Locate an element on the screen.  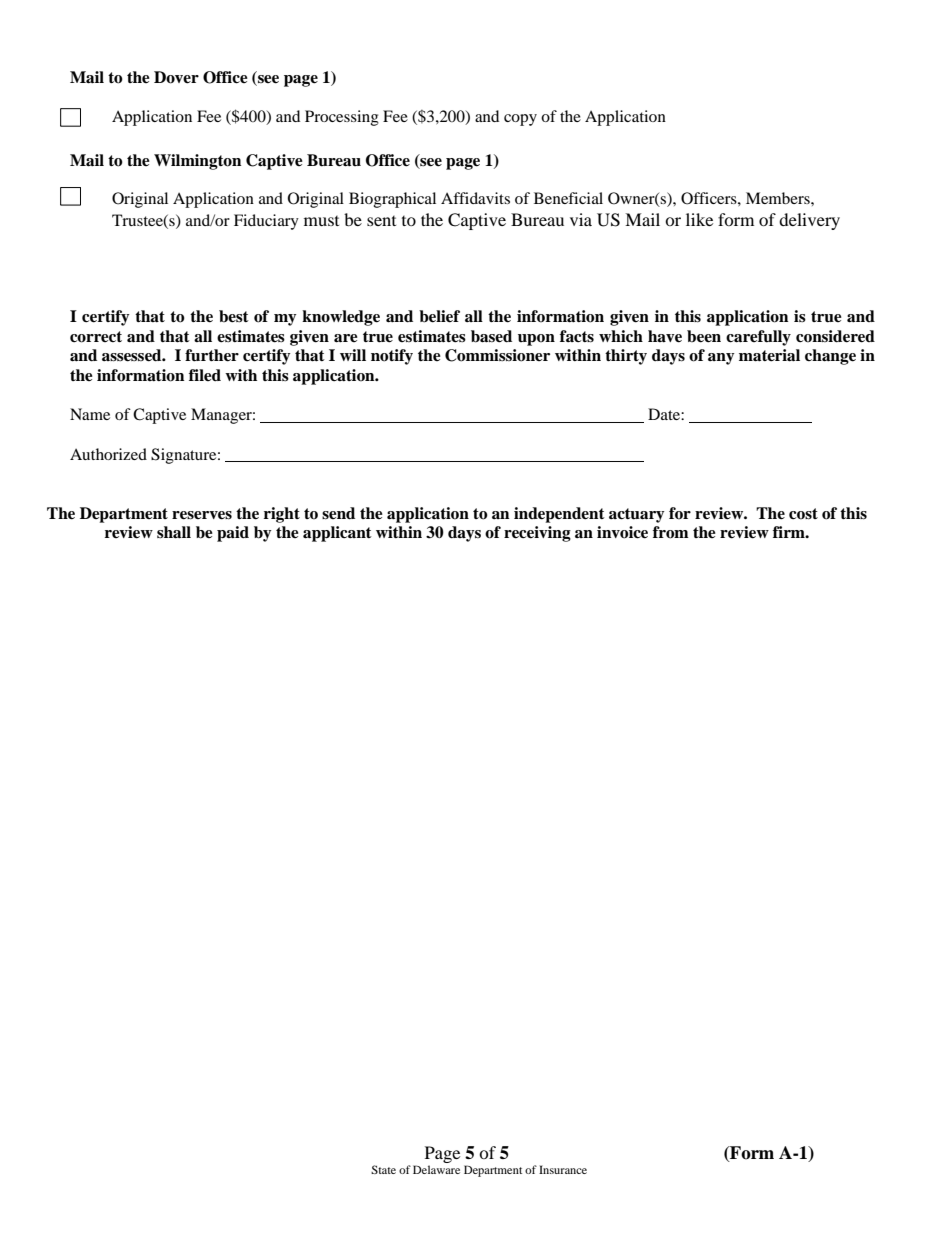
Members is located at coordinates (779, 198).
